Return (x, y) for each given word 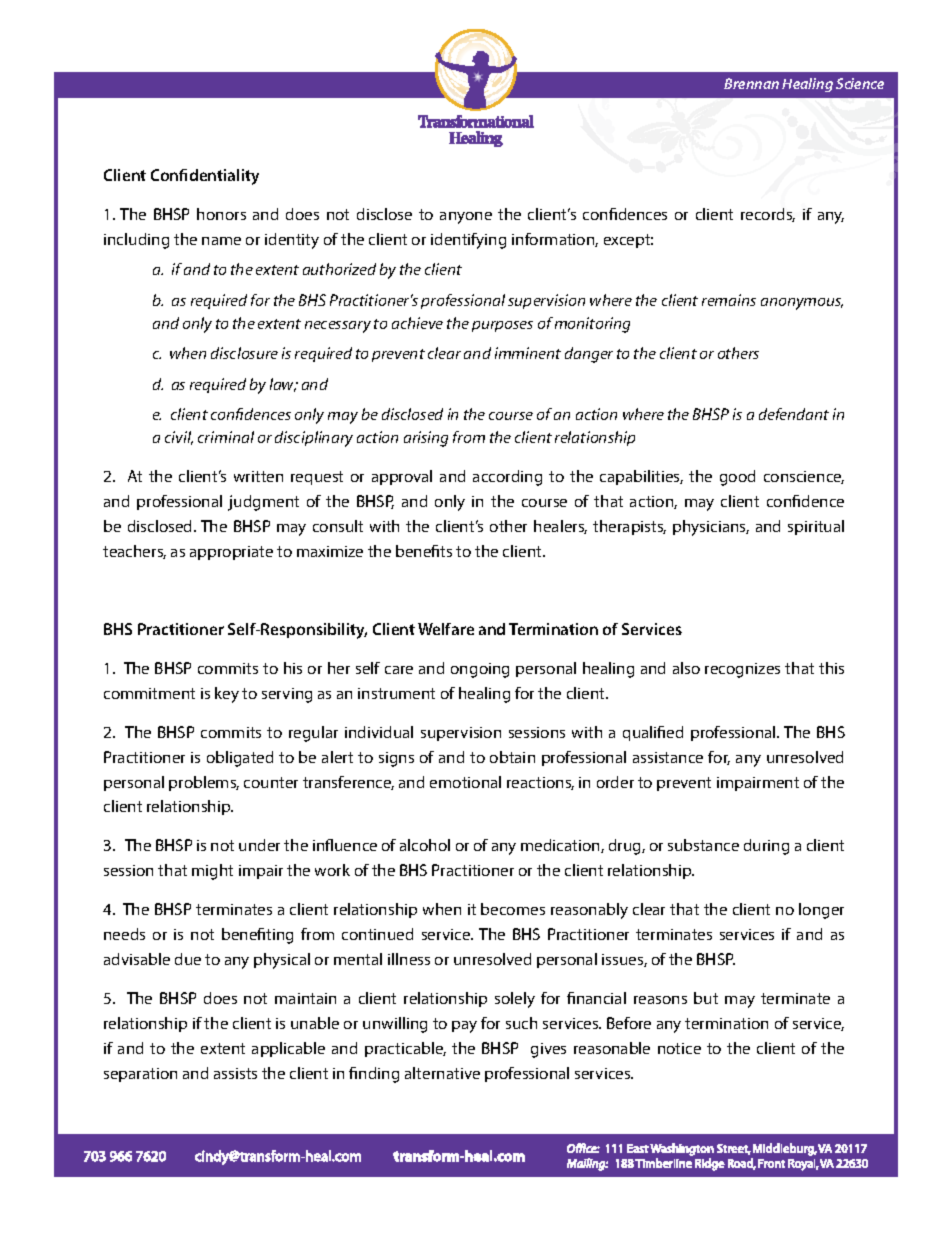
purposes (502, 326)
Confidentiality (205, 177)
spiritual (816, 527)
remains (729, 300)
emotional (465, 782)
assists (235, 1073)
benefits (424, 551)
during (766, 847)
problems (204, 783)
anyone (466, 218)
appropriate (231, 553)
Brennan (751, 83)
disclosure (244, 353)
